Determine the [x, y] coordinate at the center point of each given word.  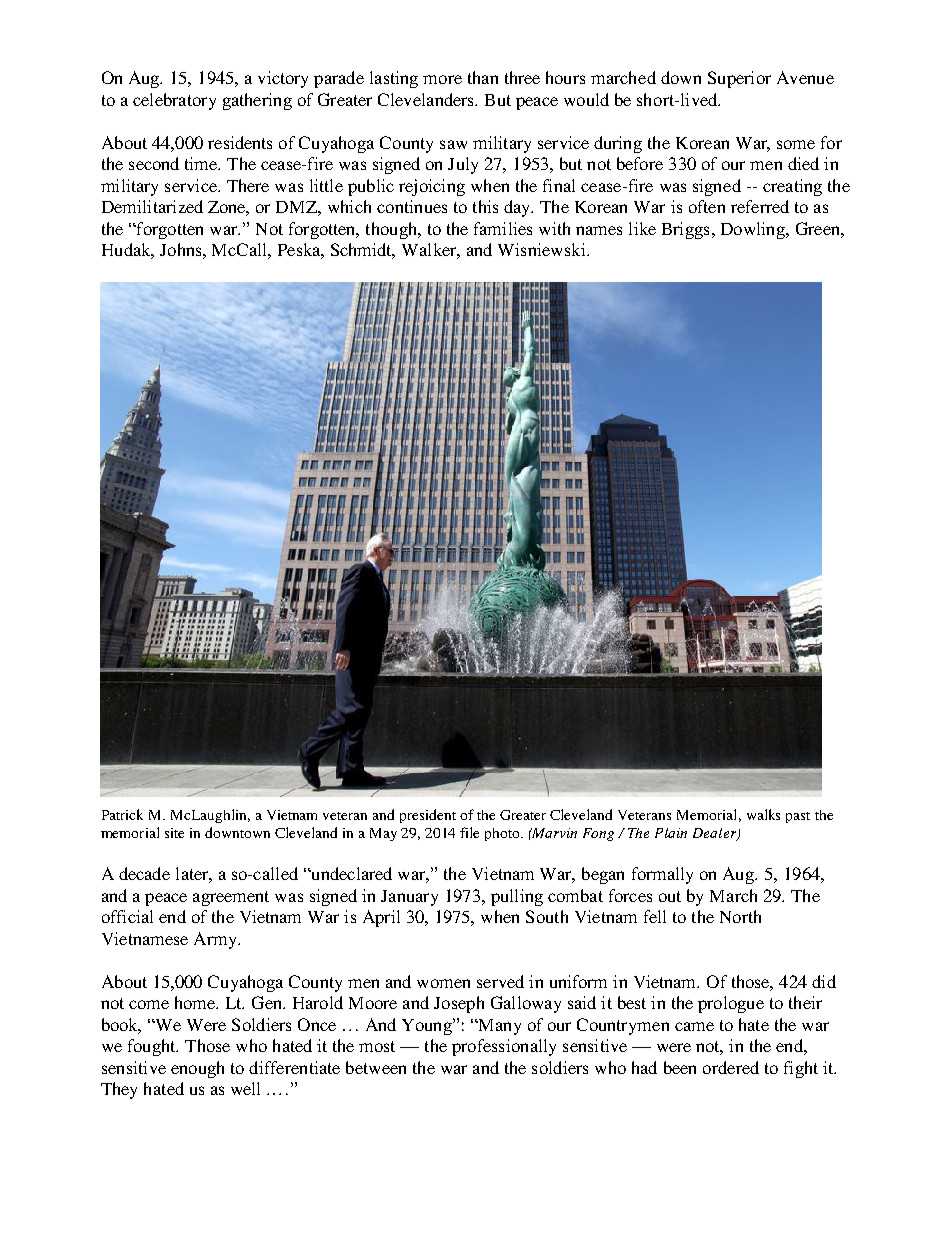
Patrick [122, 814]
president [428, 816]
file [469, 832]
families [503, 228]
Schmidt [363, 251]
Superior [739, 79]
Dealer [716, 834]
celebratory [174, 101]
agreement [231, 898]
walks [763, 814]
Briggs [685, 230]
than [483, 77]
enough [197, 1069]
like [642, 228]
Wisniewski [543, 249]
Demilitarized [152, 206]
